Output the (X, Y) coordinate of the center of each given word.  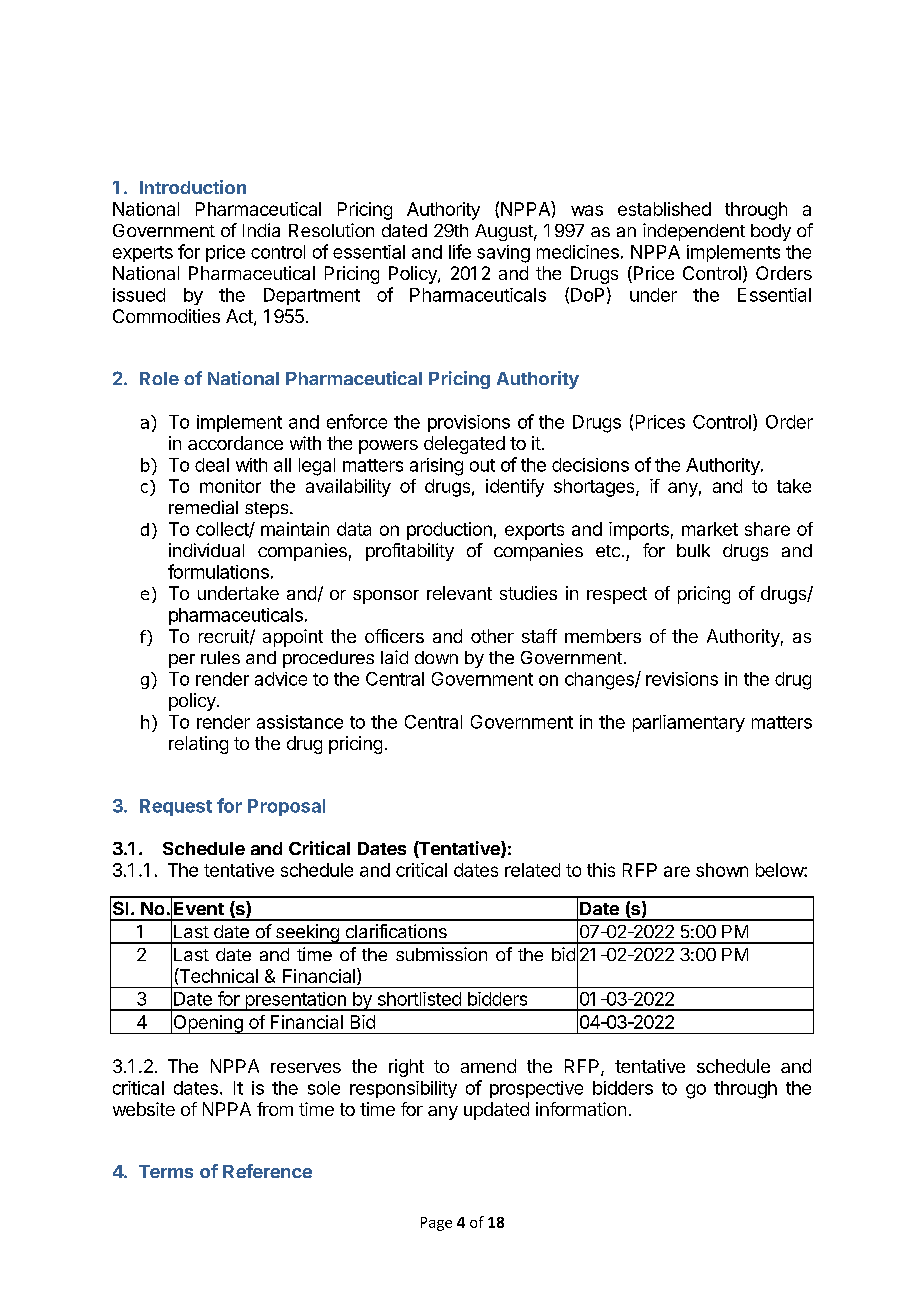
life (460, 251)
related (532, 870)
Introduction (193, 187)
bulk (693, 550)
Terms (166, 1171)
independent (694, 232)
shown (722, 870)
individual (206, 550)
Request (176, 807)
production (449, 531)
